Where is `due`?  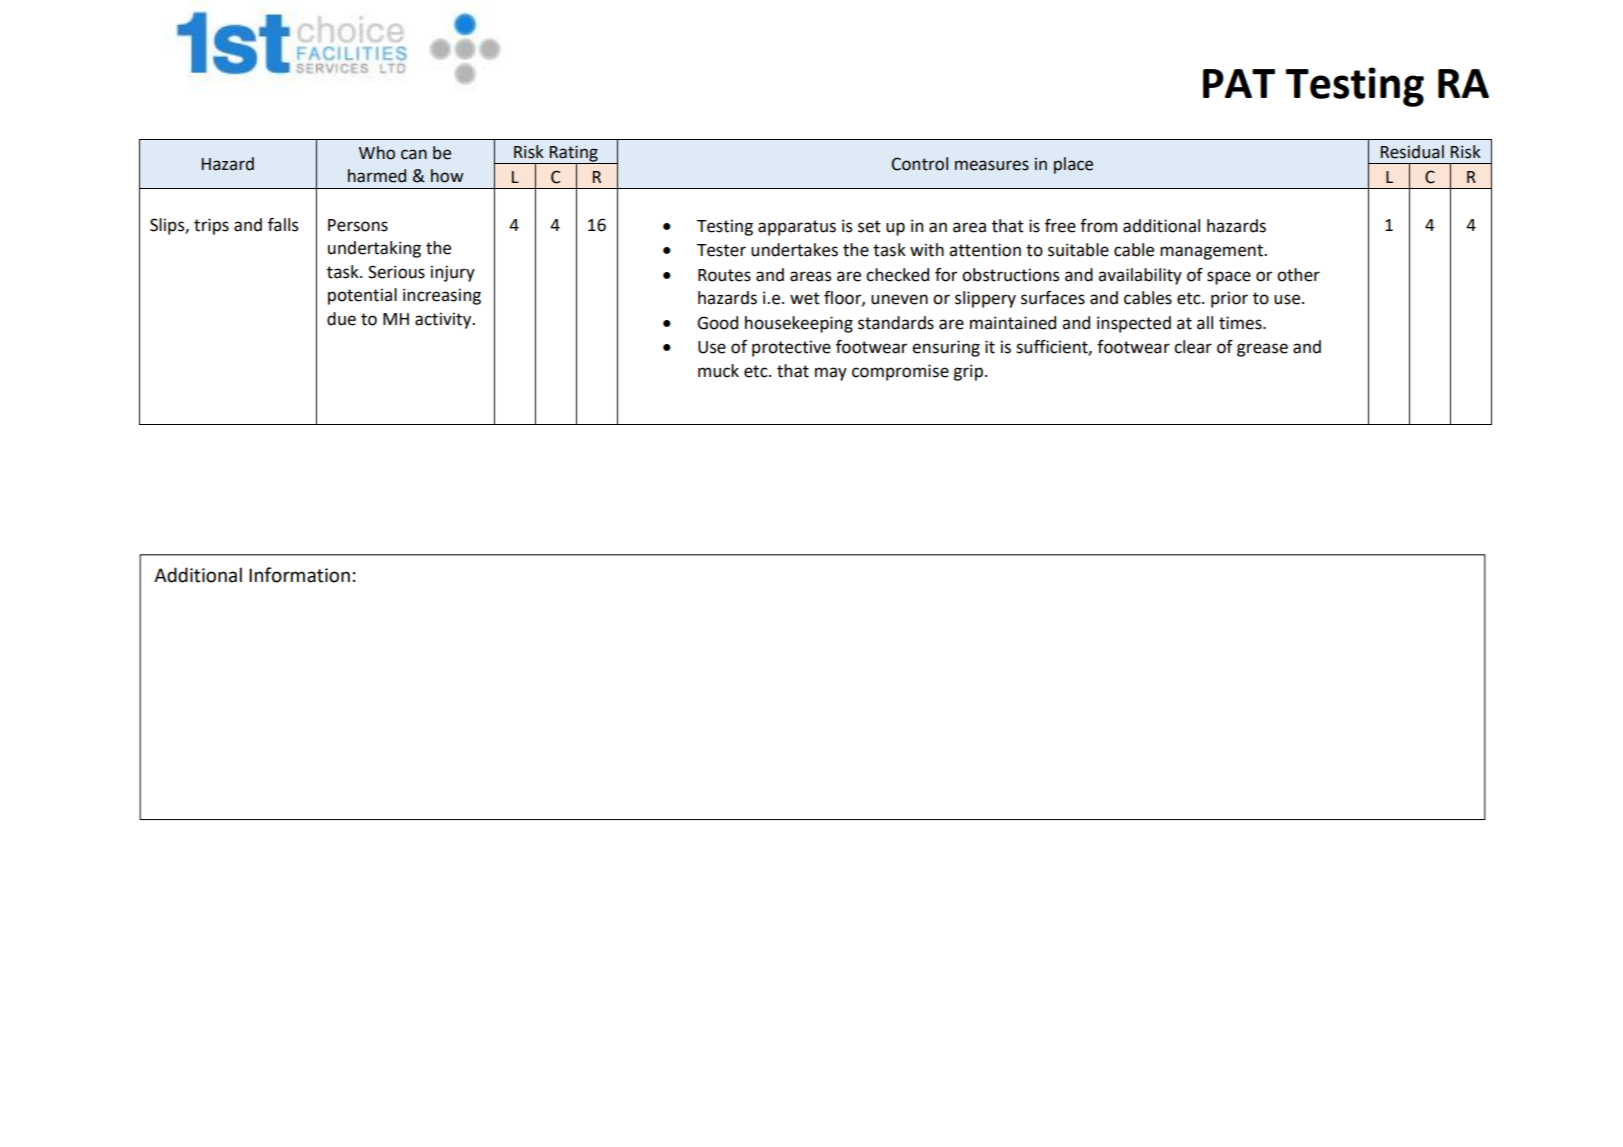 due is located at coordinates (341, 319).
